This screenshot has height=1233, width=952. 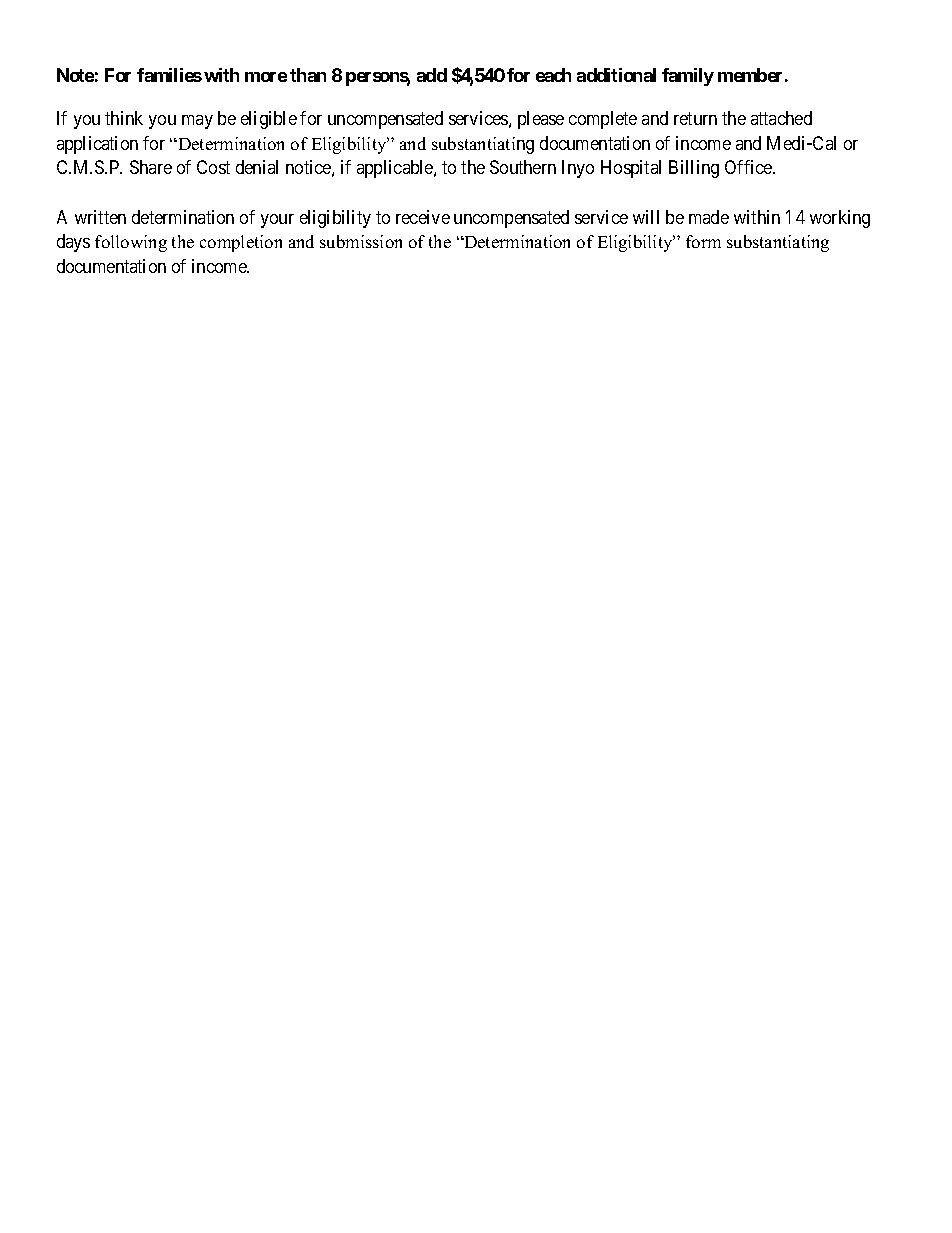 I want to click on Office, so click(x=749, y=167).
